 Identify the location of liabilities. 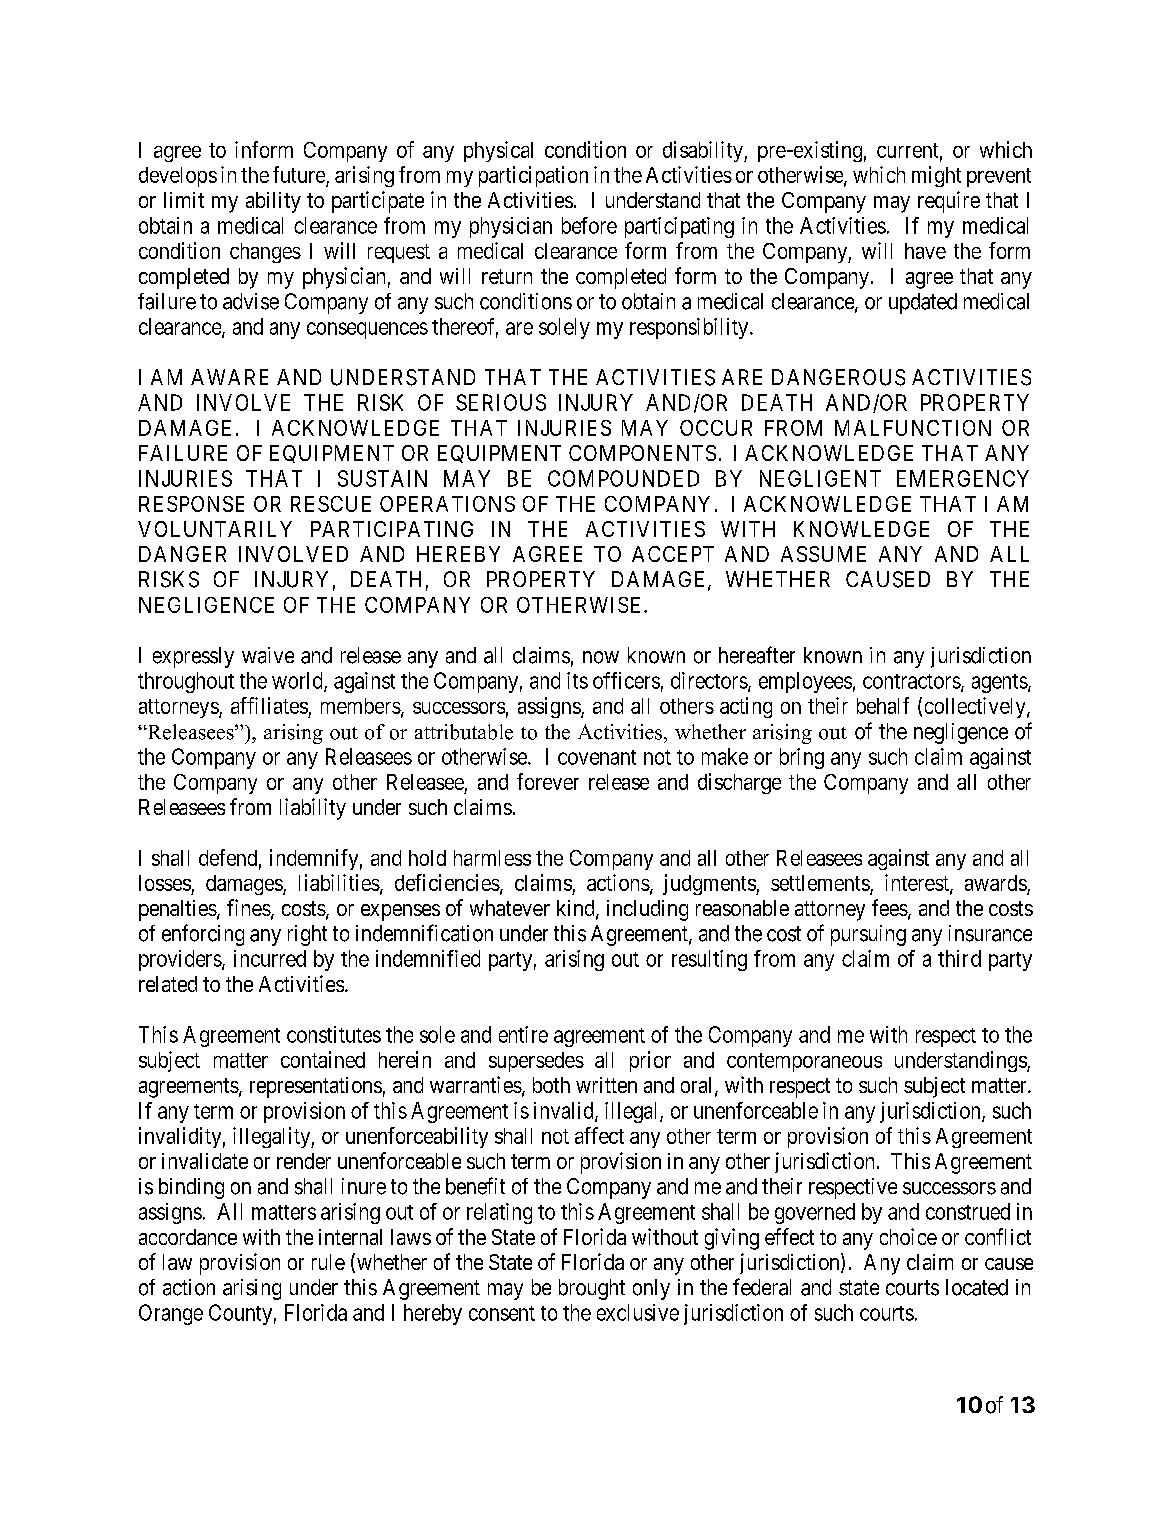
(339, 882).
